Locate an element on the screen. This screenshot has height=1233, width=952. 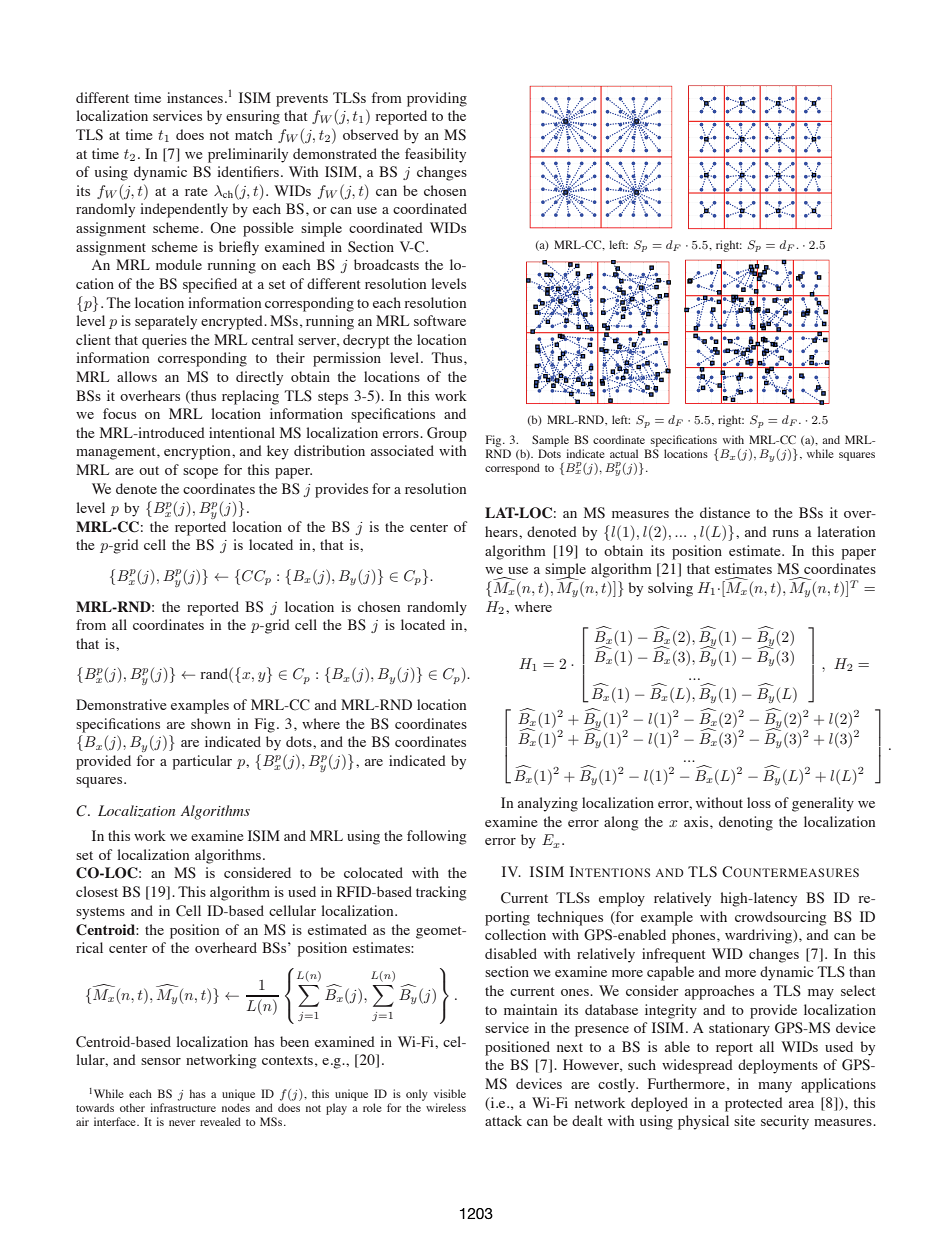
loss is located at coordinates (759, 802).
